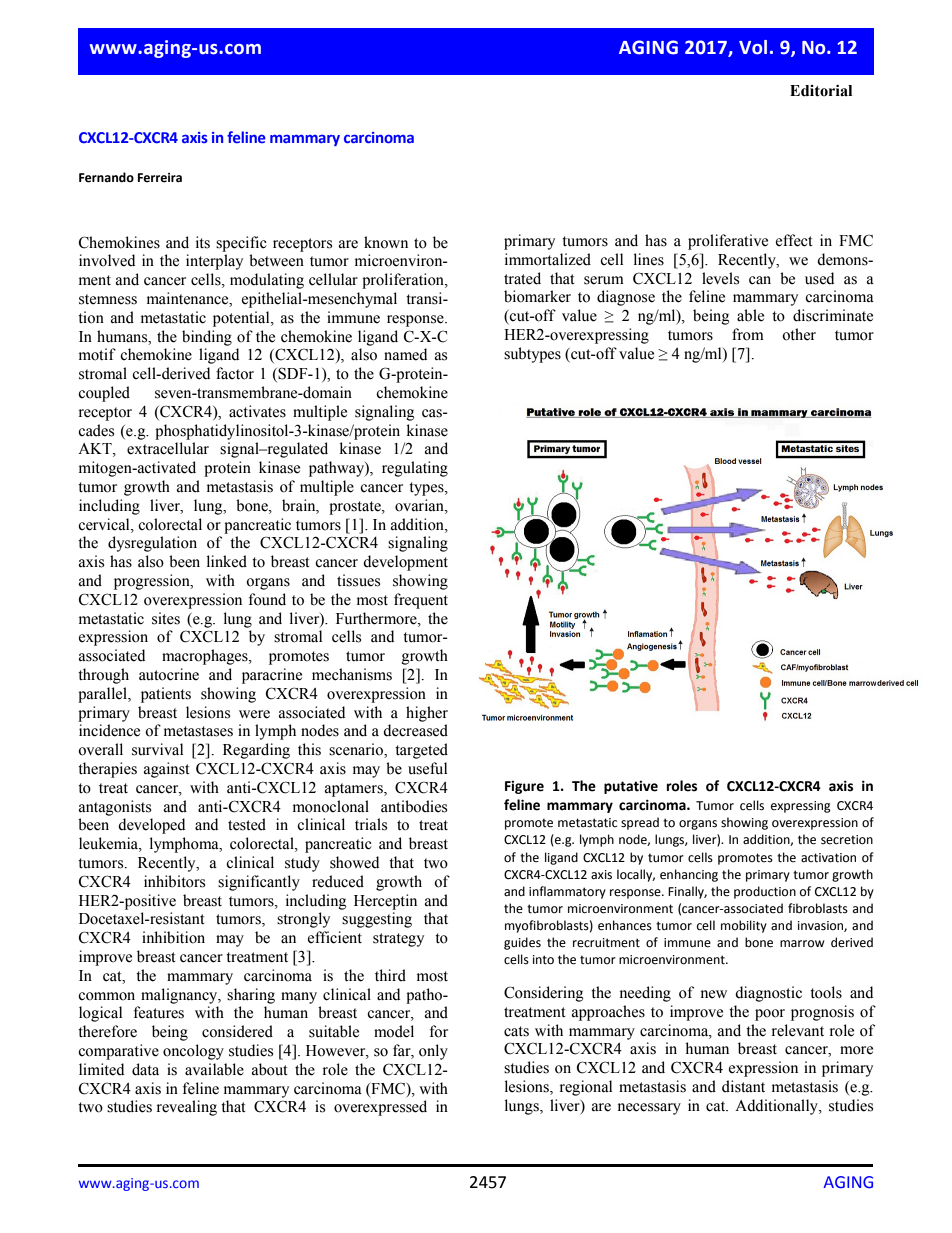 The image size is (952, 1233). I want to click on Ferreira, so click(160, 178).
